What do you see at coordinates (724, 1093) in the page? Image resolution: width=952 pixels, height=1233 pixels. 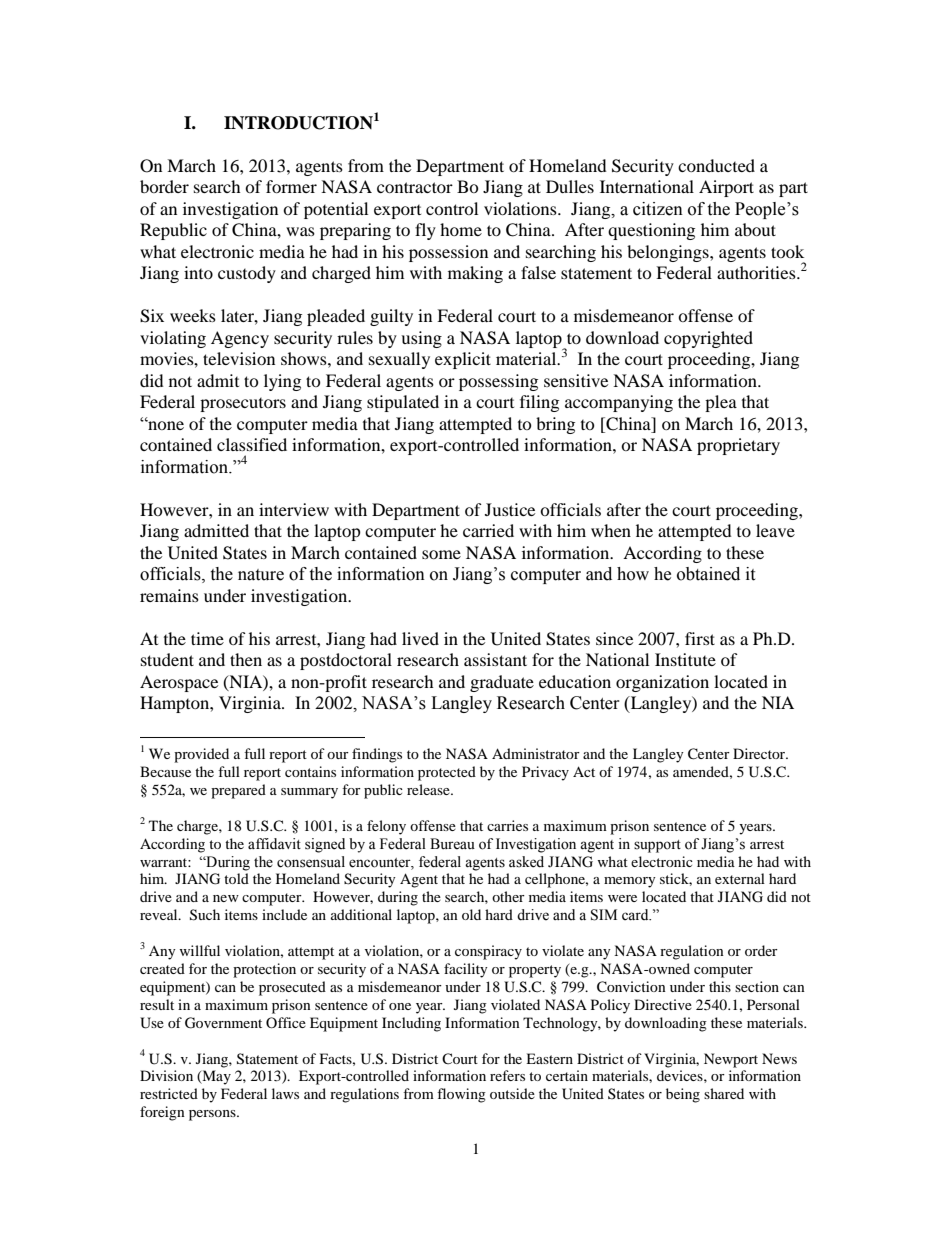 I see `shared` at bounding box center [724, 1093].
